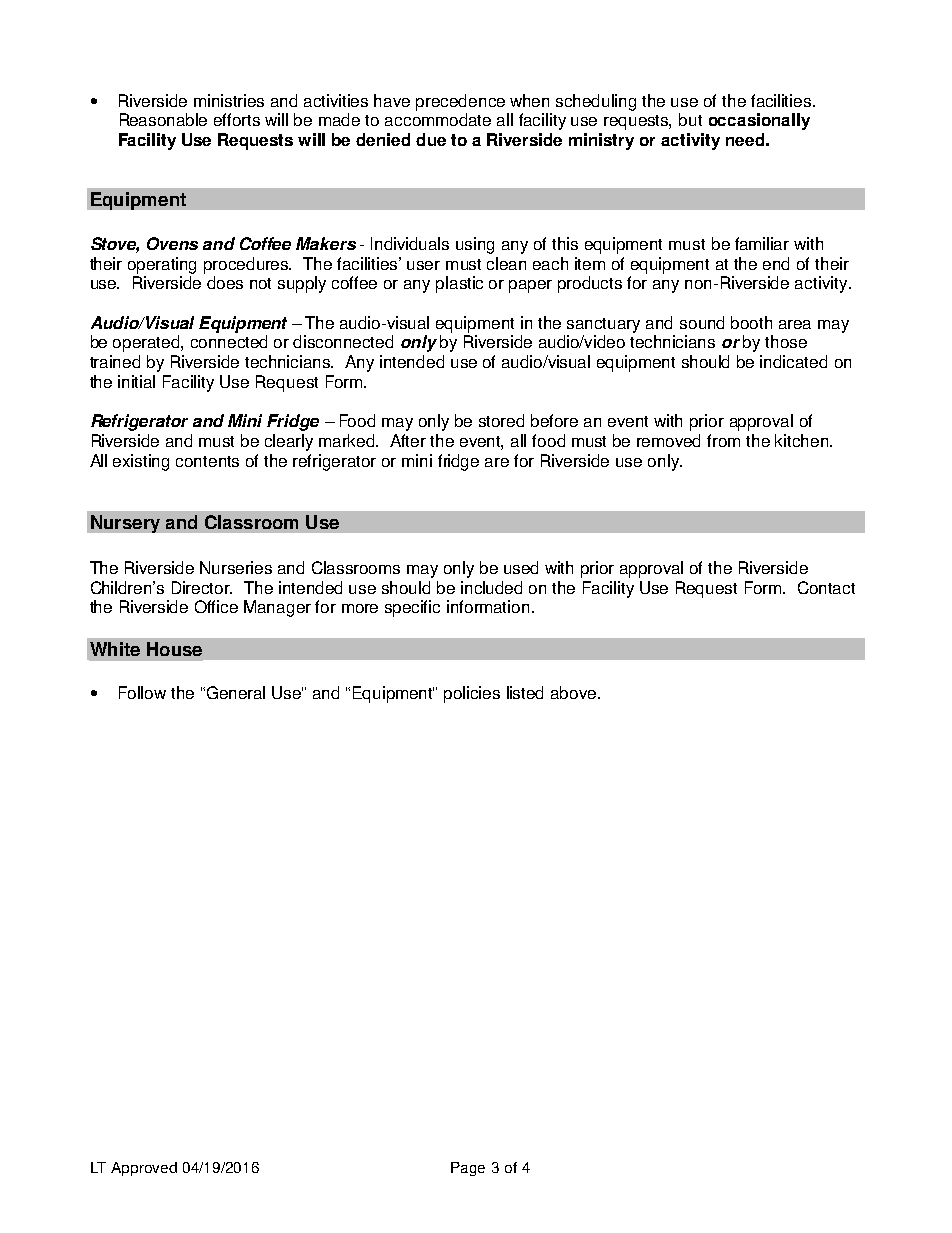 This image has height=1233, width=952. What do you see at coordinates (501, 420) in the image?
I see `stored` at bounding box center [501, 420].
